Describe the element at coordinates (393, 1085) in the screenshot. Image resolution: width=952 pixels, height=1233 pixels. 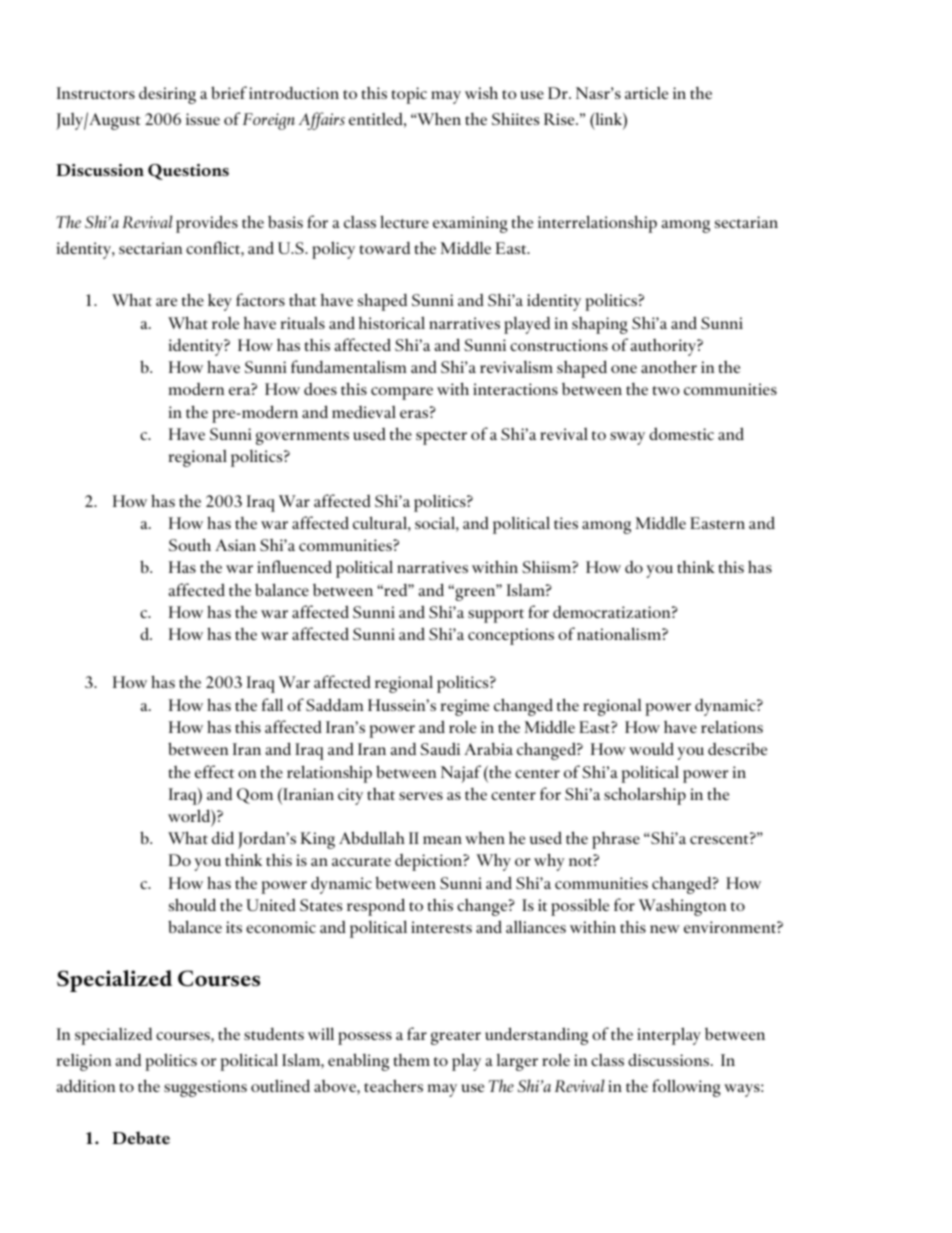
I see `teachers` at that location.
